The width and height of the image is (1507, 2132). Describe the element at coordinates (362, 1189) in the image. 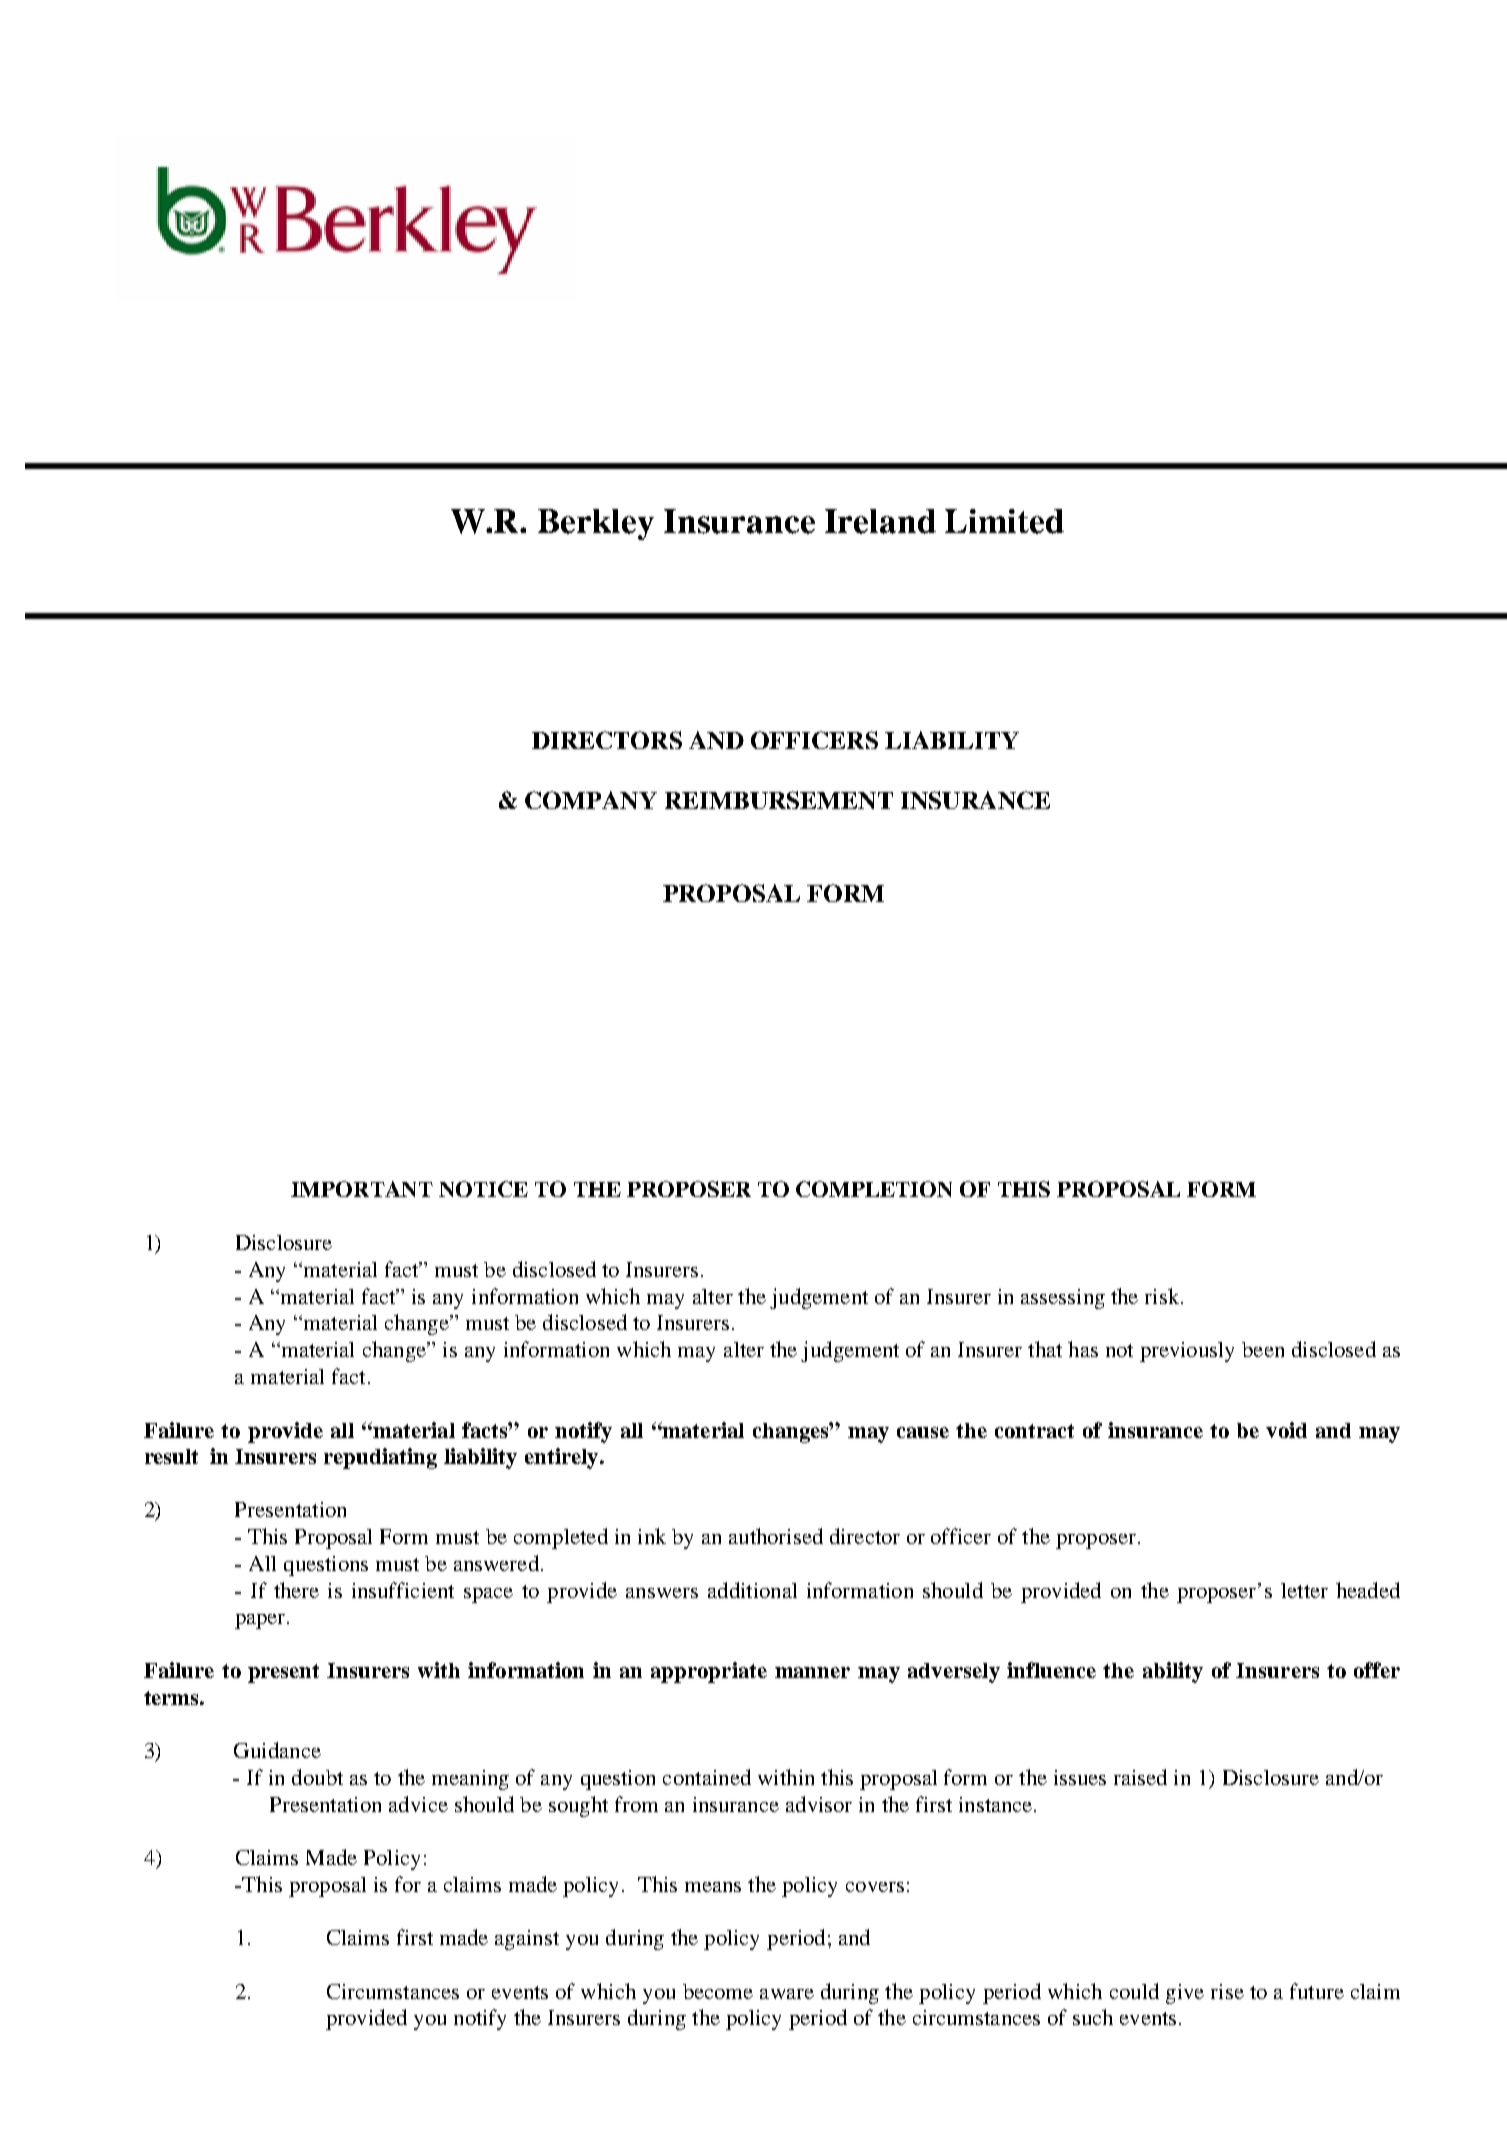

I see `IMPORTANT` at that location.
